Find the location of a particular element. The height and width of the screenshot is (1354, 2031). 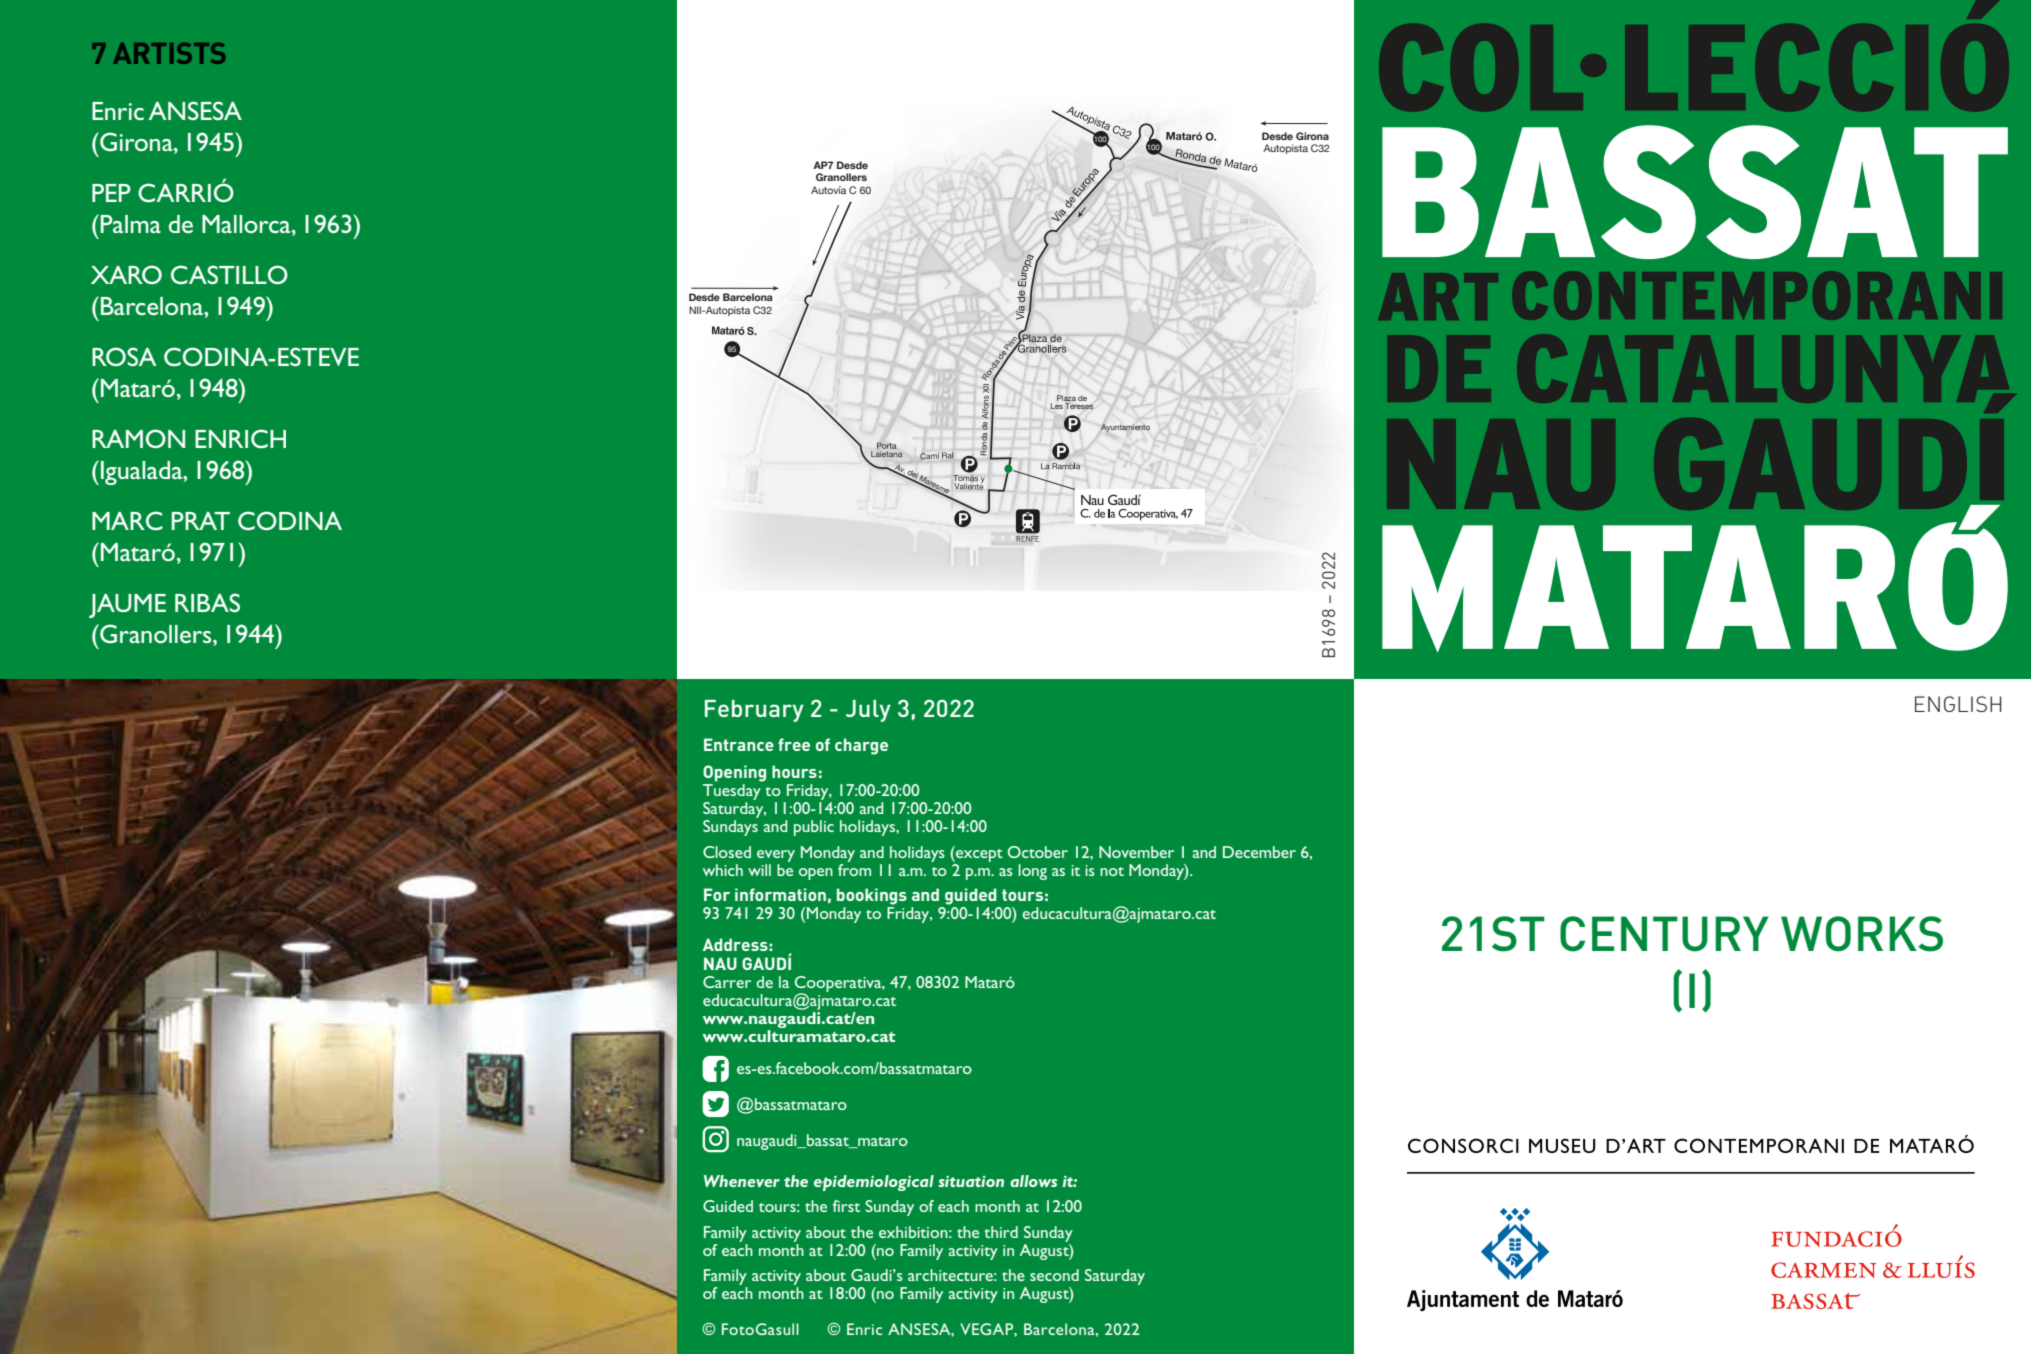

third is located at coordinates (1001, 1232).
